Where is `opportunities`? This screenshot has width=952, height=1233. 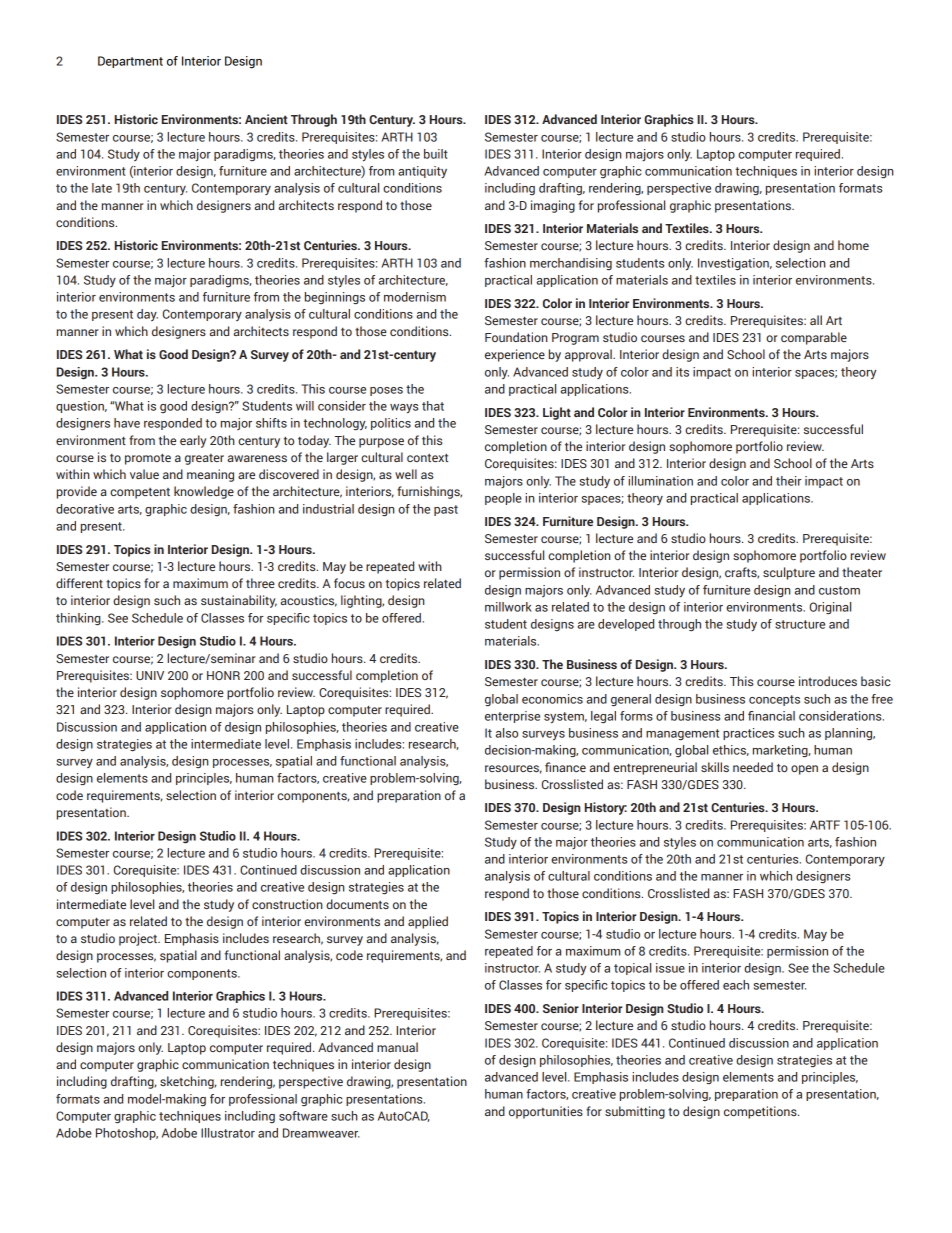 opportunities is located at coordinates (546, 1112).
